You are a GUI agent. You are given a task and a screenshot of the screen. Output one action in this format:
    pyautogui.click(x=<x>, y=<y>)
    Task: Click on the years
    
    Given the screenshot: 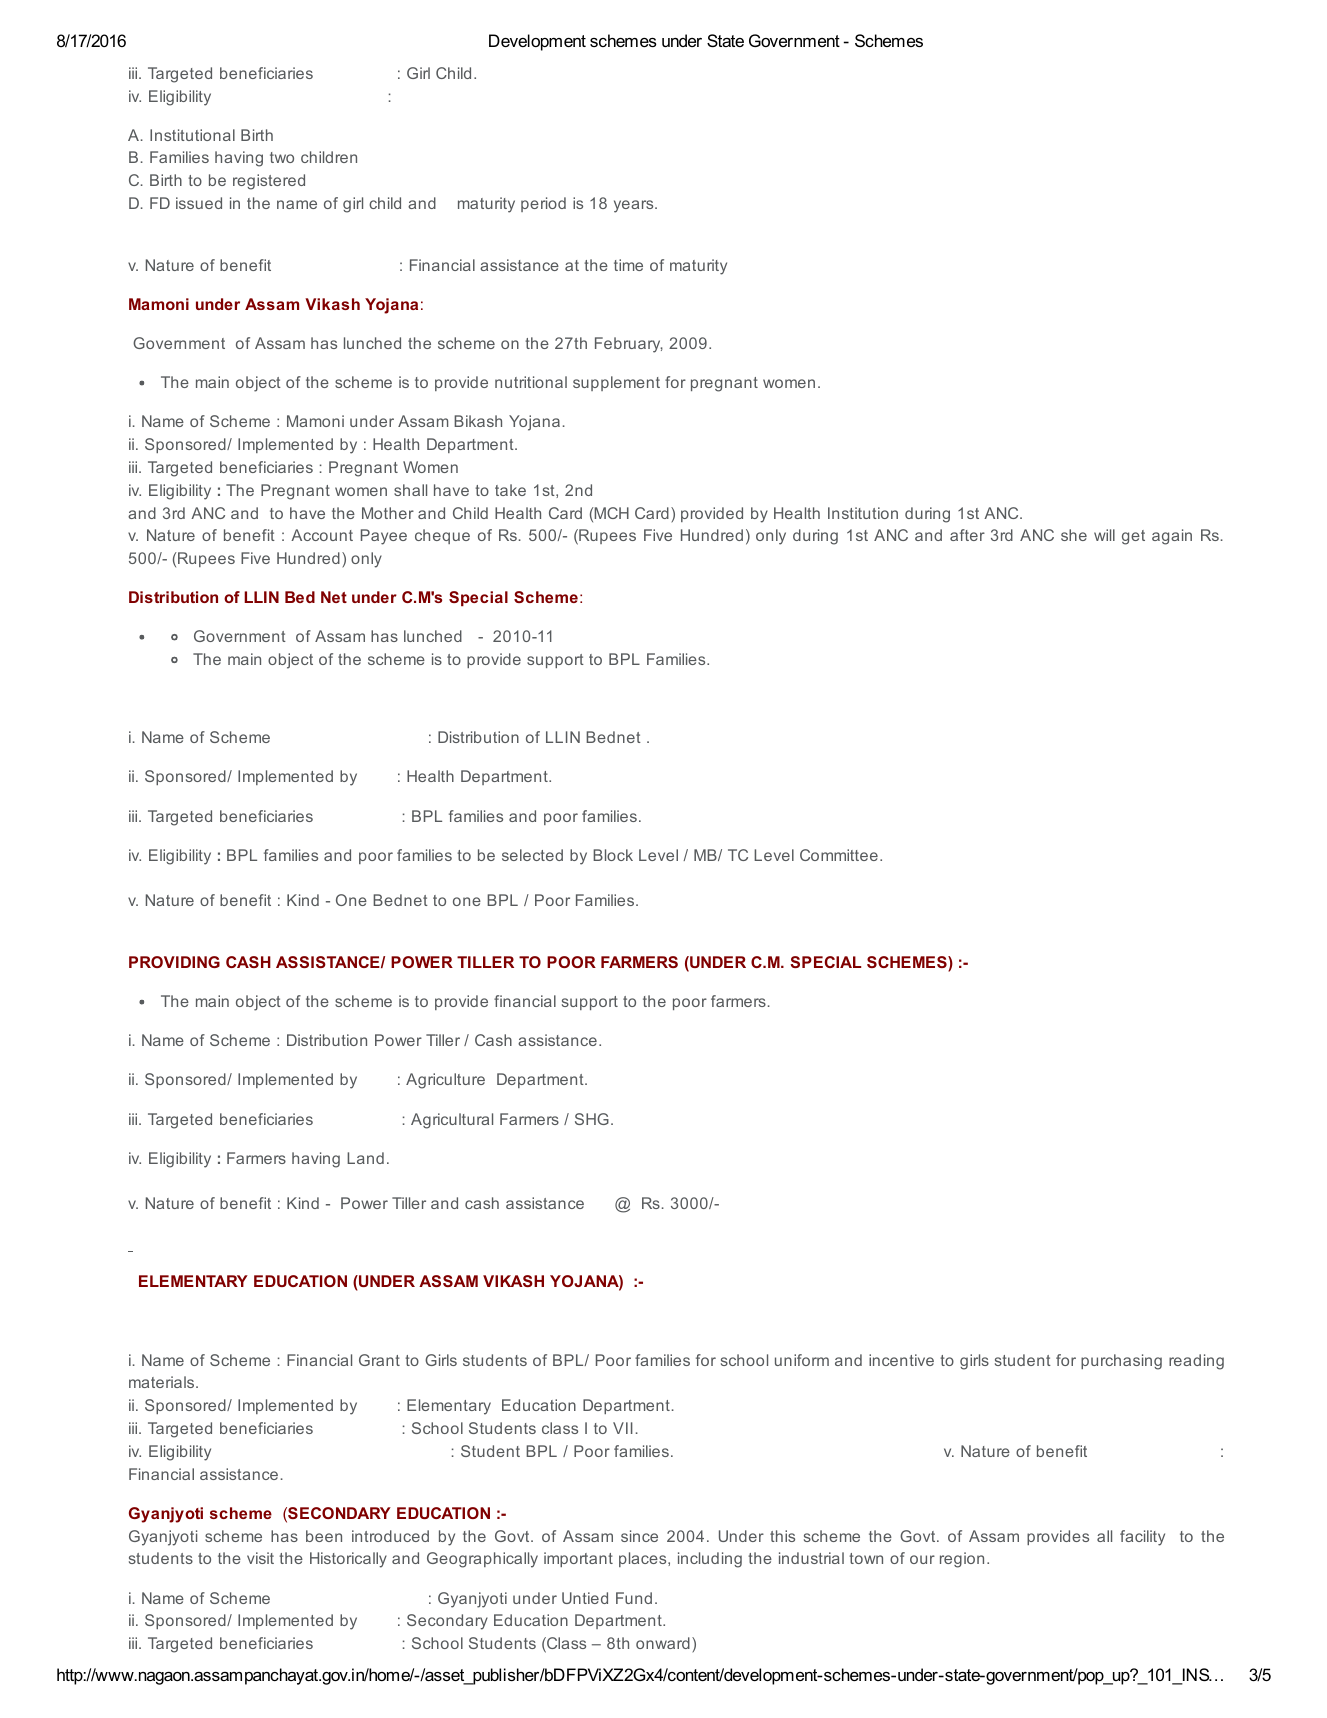 What is the action you would take?
    pyautogui.click(x=635, y=206)
